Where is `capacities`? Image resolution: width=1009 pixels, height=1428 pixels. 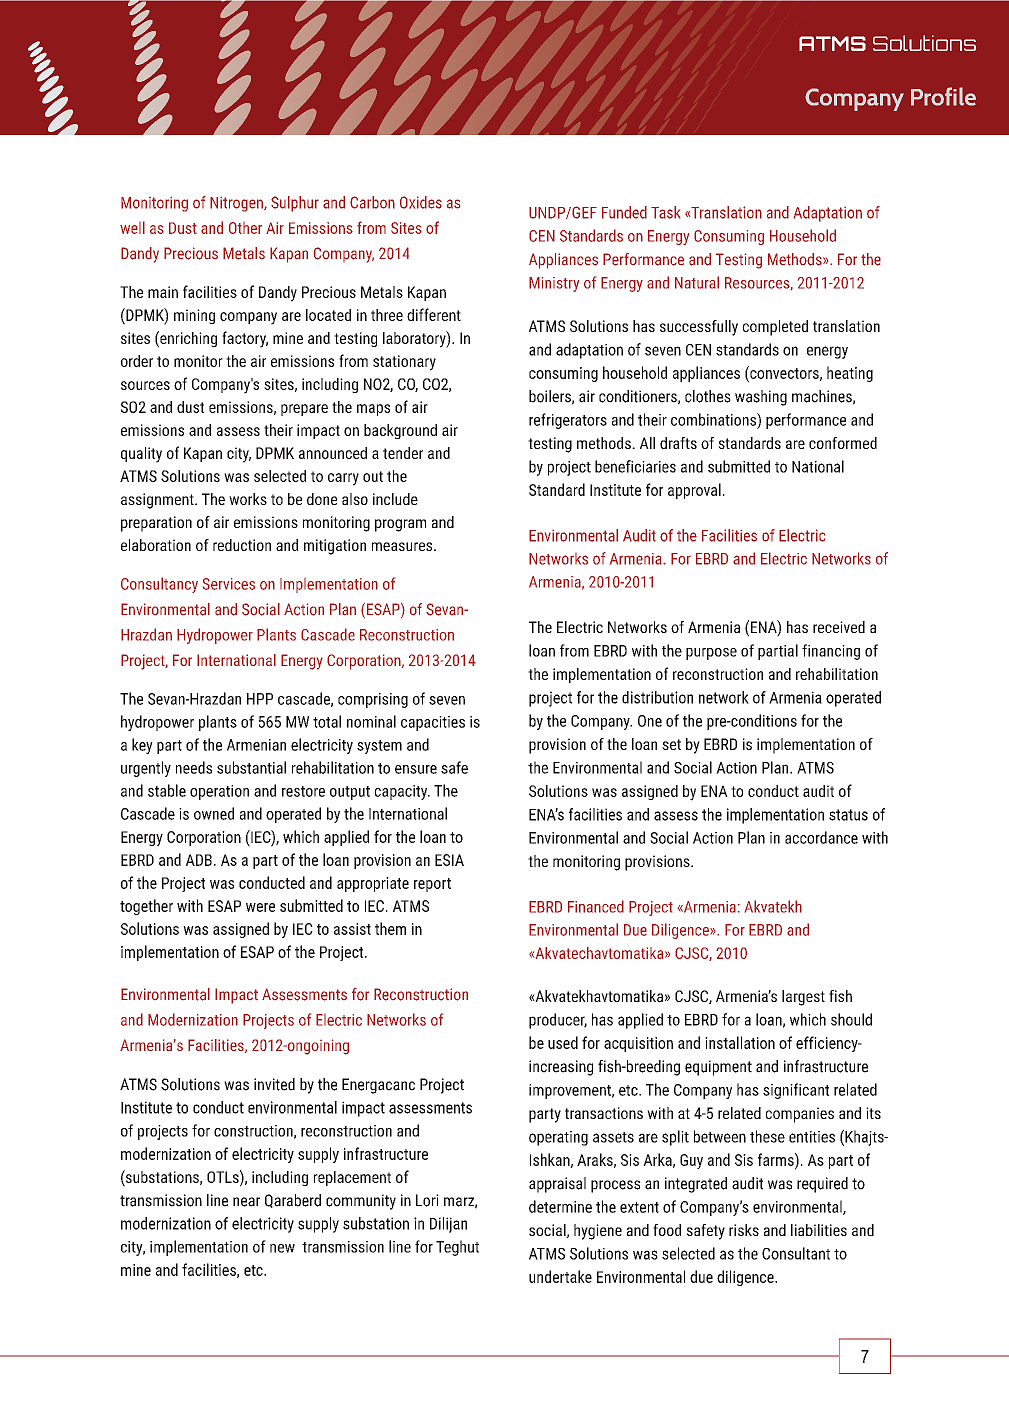
capacities is located at coordinates (433, 723).
